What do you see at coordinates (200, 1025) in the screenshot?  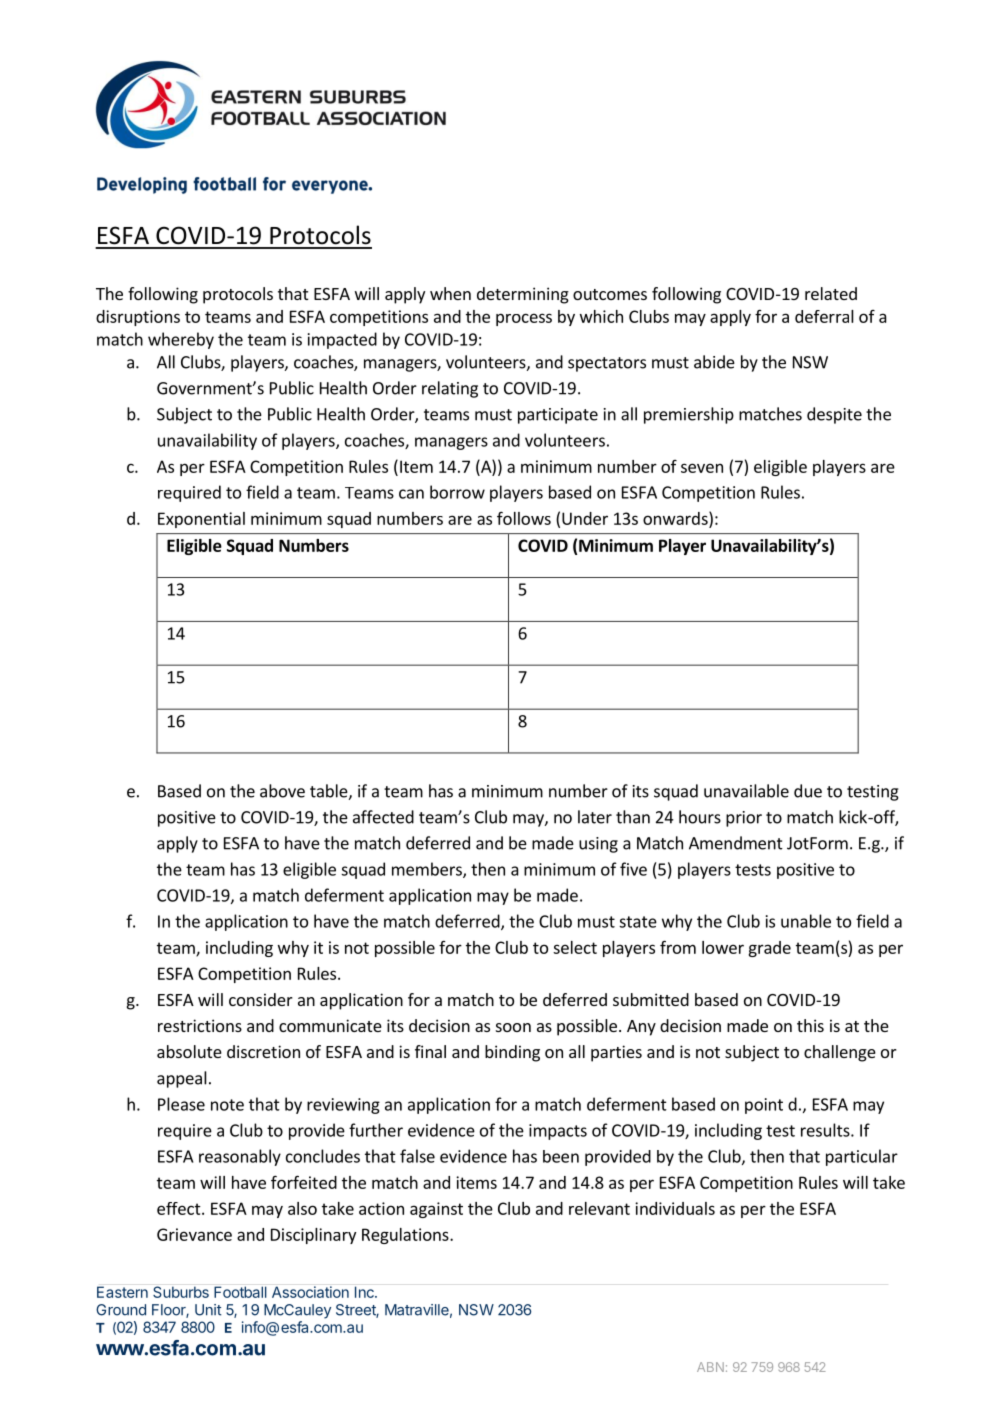 I see `restrictions` at bounding box center [200, 1025].
